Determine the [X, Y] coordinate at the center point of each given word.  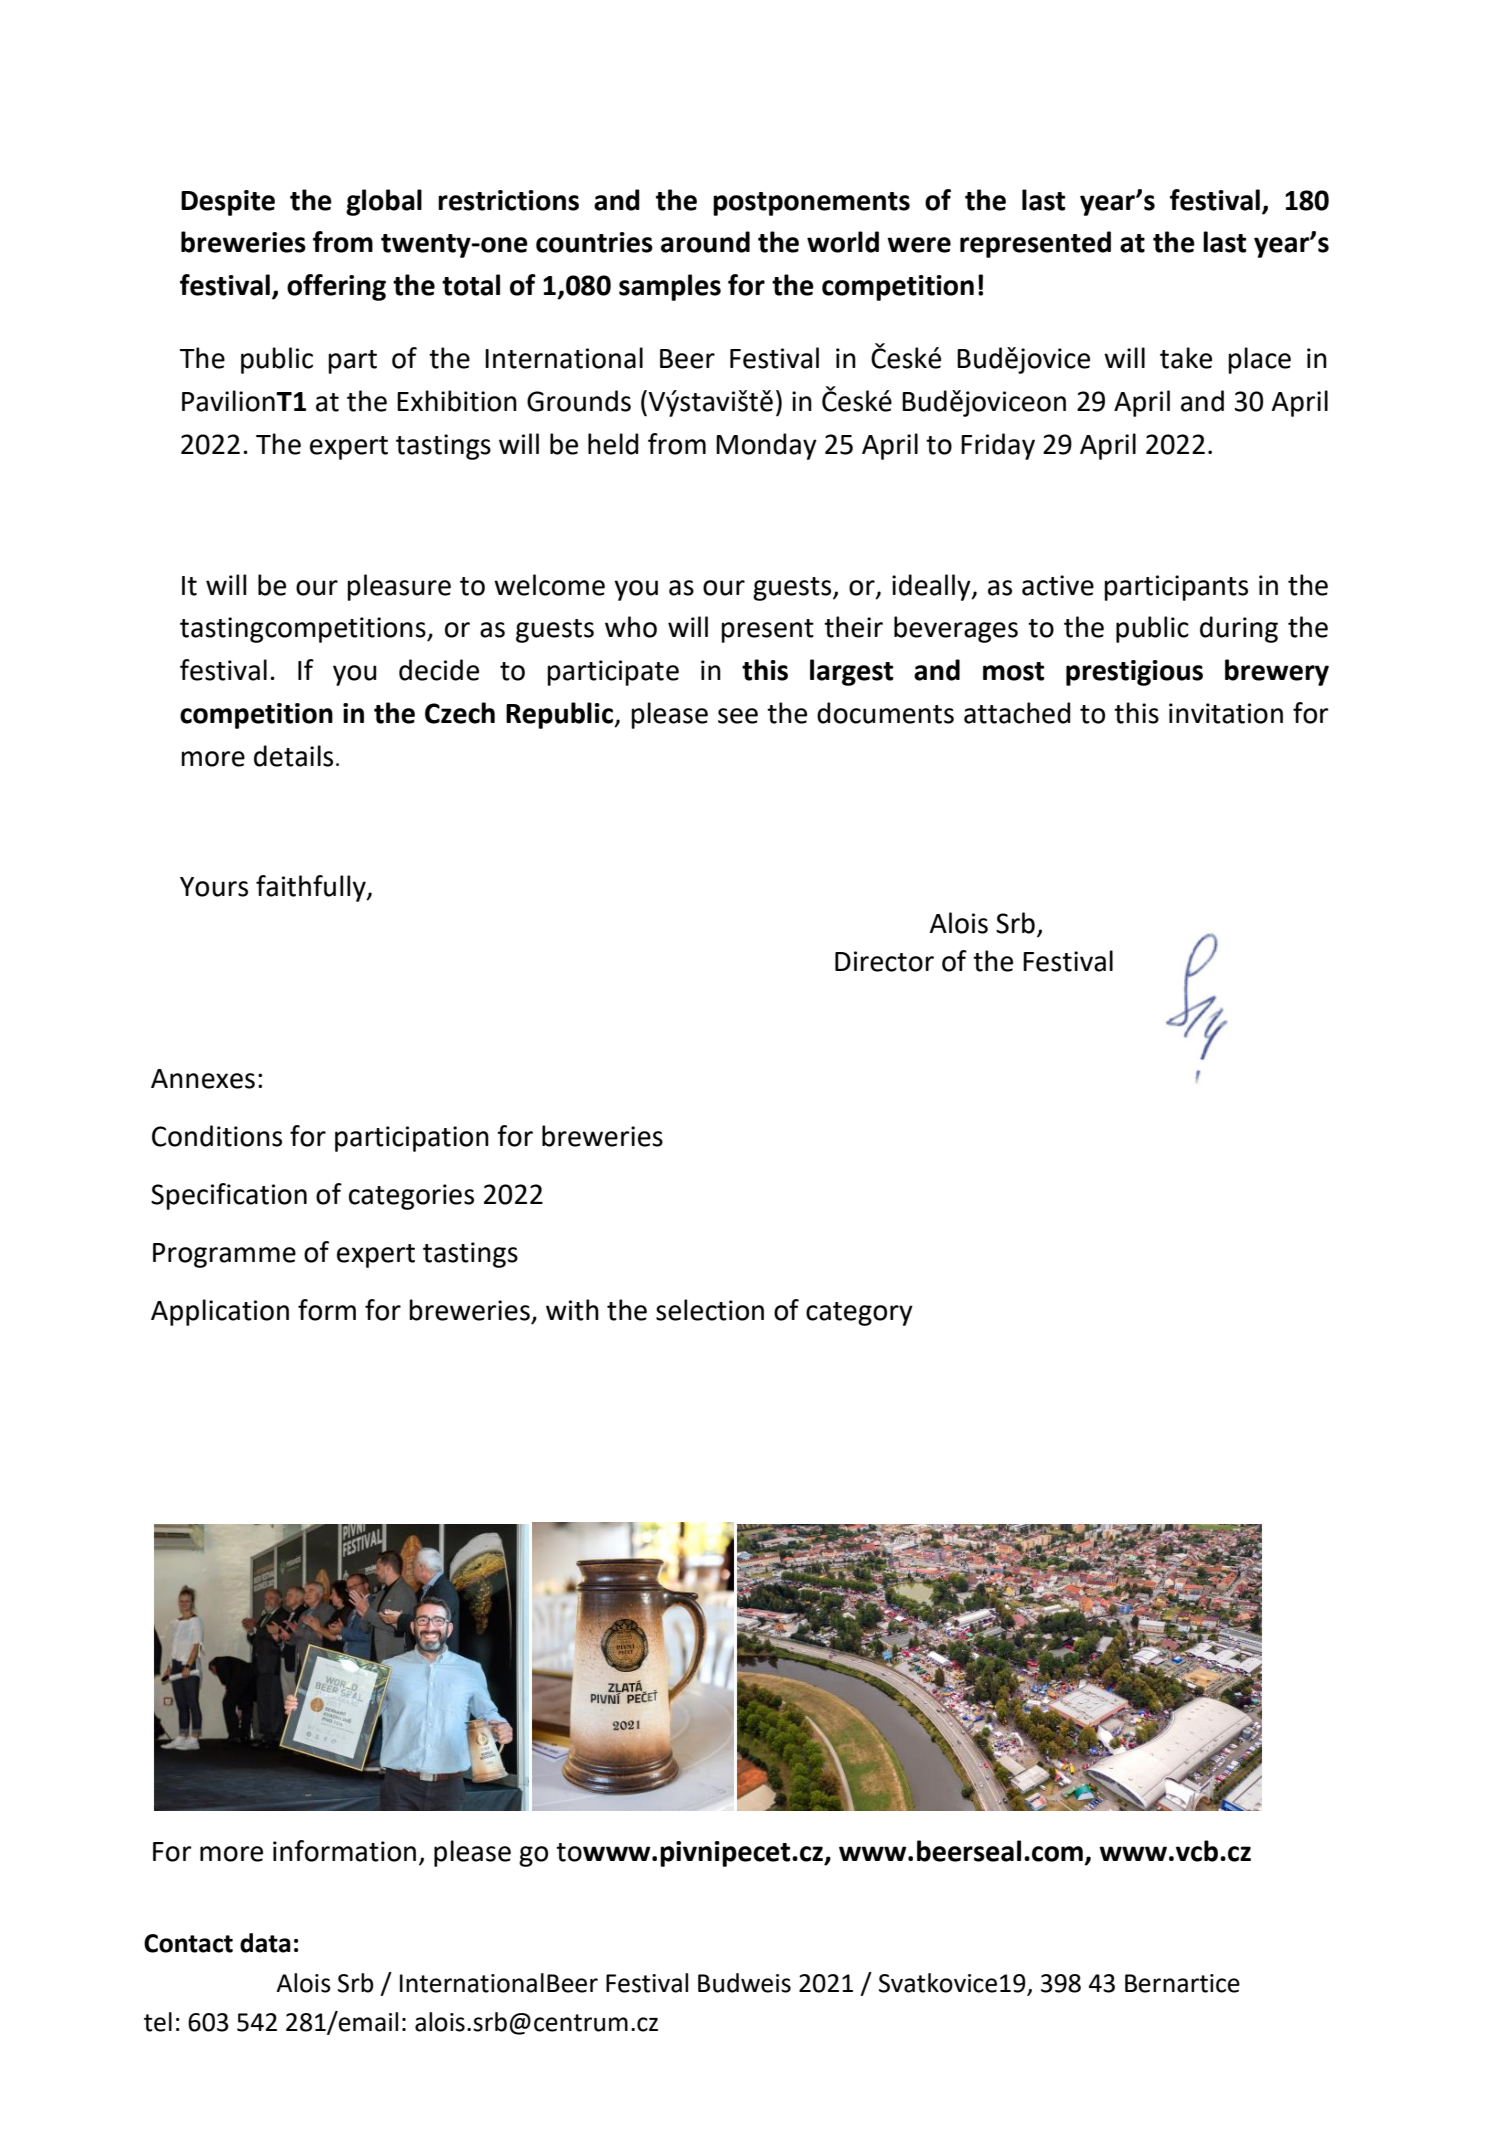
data [265, 1943]
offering [336, 287]
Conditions [217, 1136]
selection [710, 1310]
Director [884, 961]
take [1186, 358]
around [705, 242]
